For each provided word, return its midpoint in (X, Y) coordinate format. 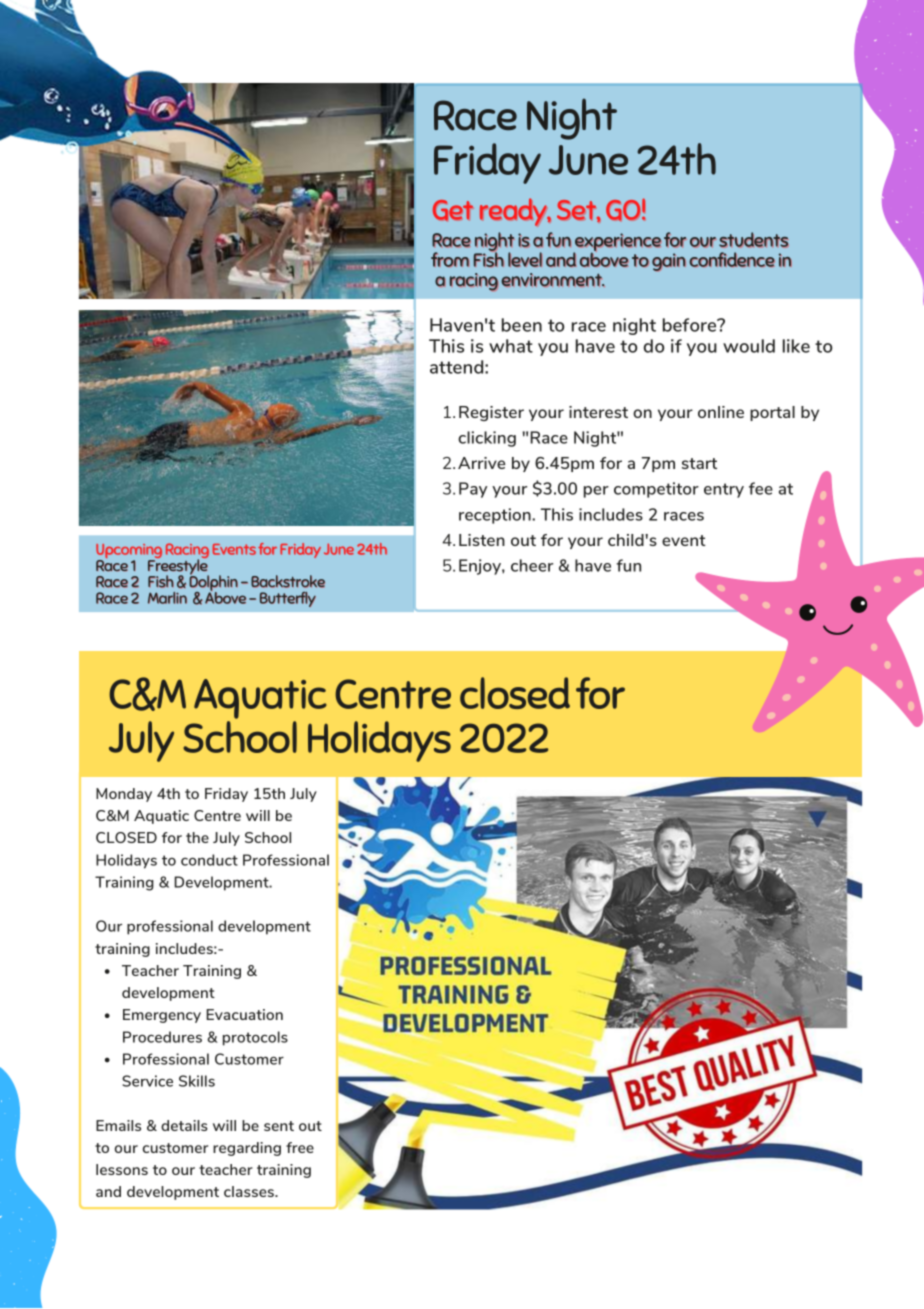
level (525, 259)
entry (724, 490)
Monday (124, 795)
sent (279, 1126)
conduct (209, 860)
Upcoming (129, 552)
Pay (473, 490)
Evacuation (244, 1014)
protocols (255, 1038)
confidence (732, 259)
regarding (247, 1149)
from (450, 259)
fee (761, 488)
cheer (532, 565)
